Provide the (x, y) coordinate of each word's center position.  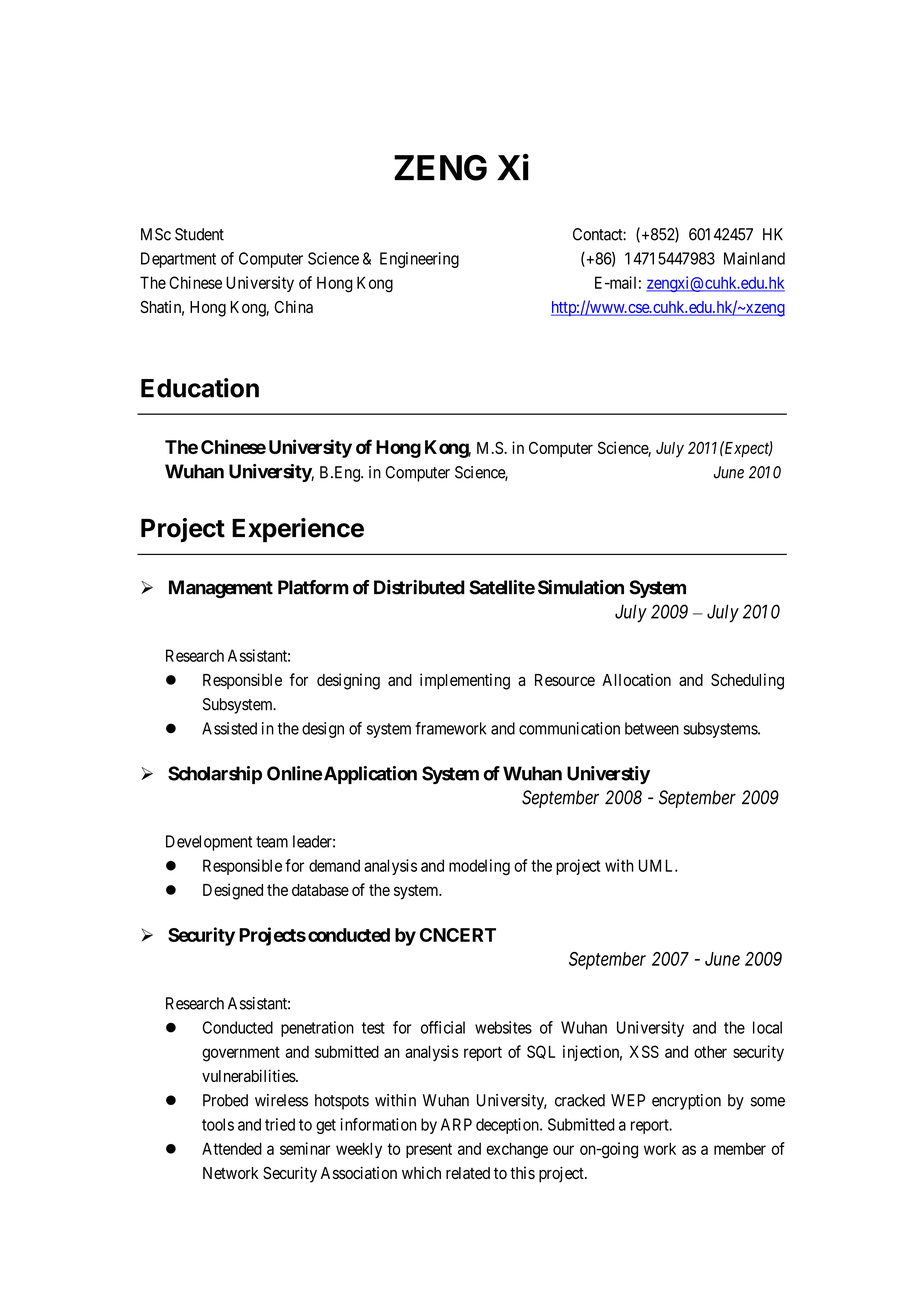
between (652, 728)
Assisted (229, 728)
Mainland (754, 258)
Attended (232, 1148)
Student (199, 234)
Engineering (419, 260)
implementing (465, 681)
